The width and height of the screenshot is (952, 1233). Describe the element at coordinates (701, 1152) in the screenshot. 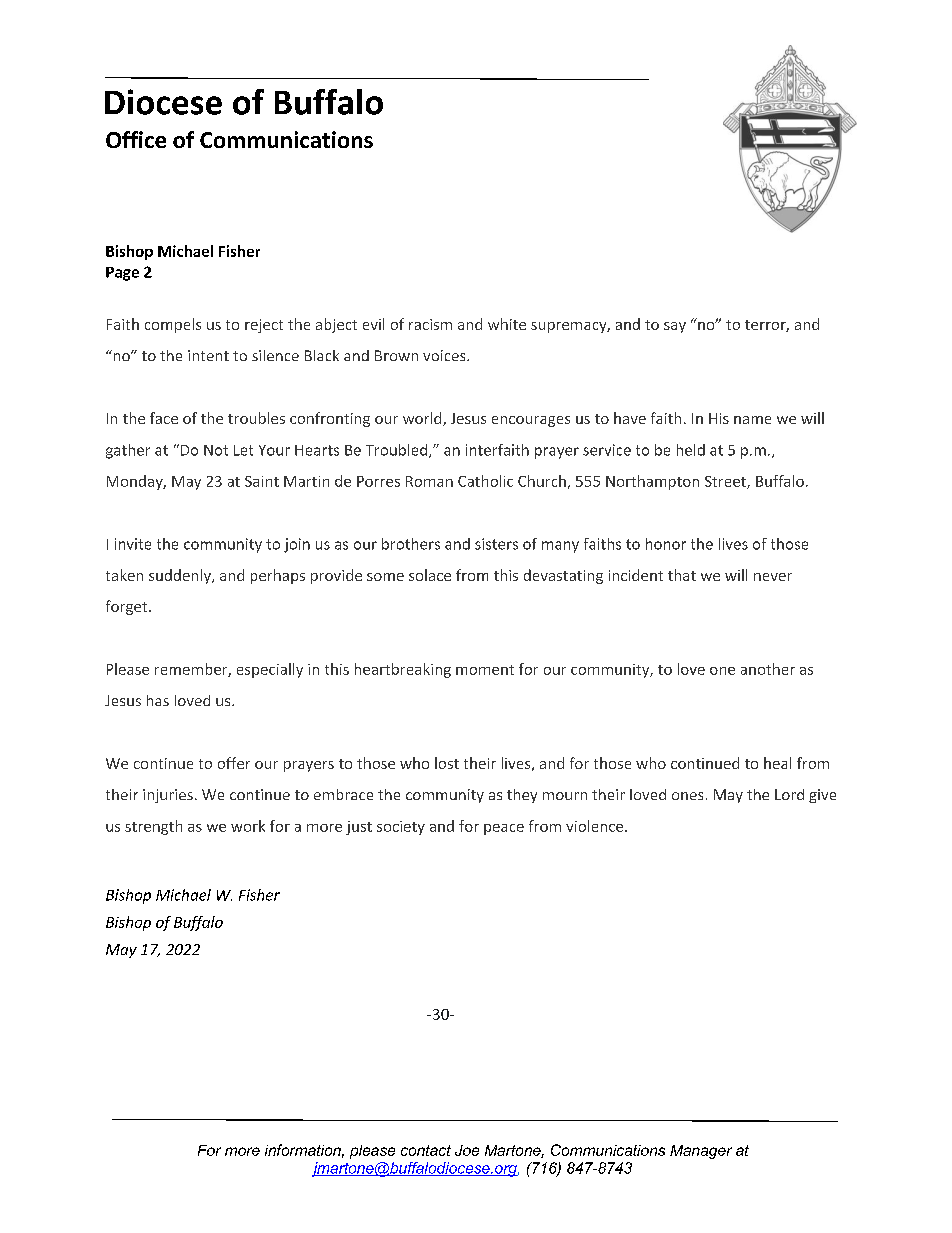

I see `Manager` at that location.
